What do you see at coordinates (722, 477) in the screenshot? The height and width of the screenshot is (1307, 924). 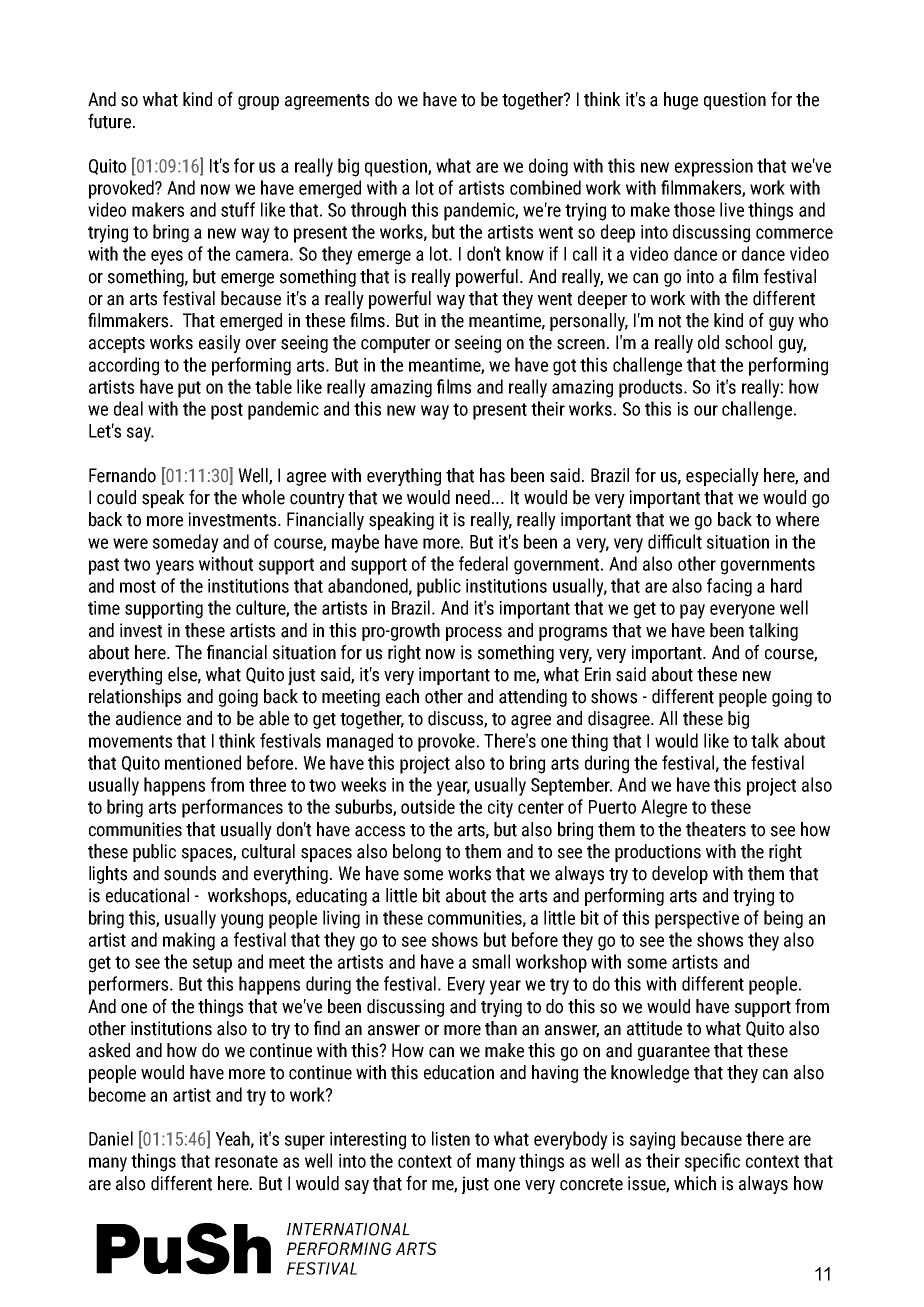 I see `especially` at bounding box center [722, 477].
